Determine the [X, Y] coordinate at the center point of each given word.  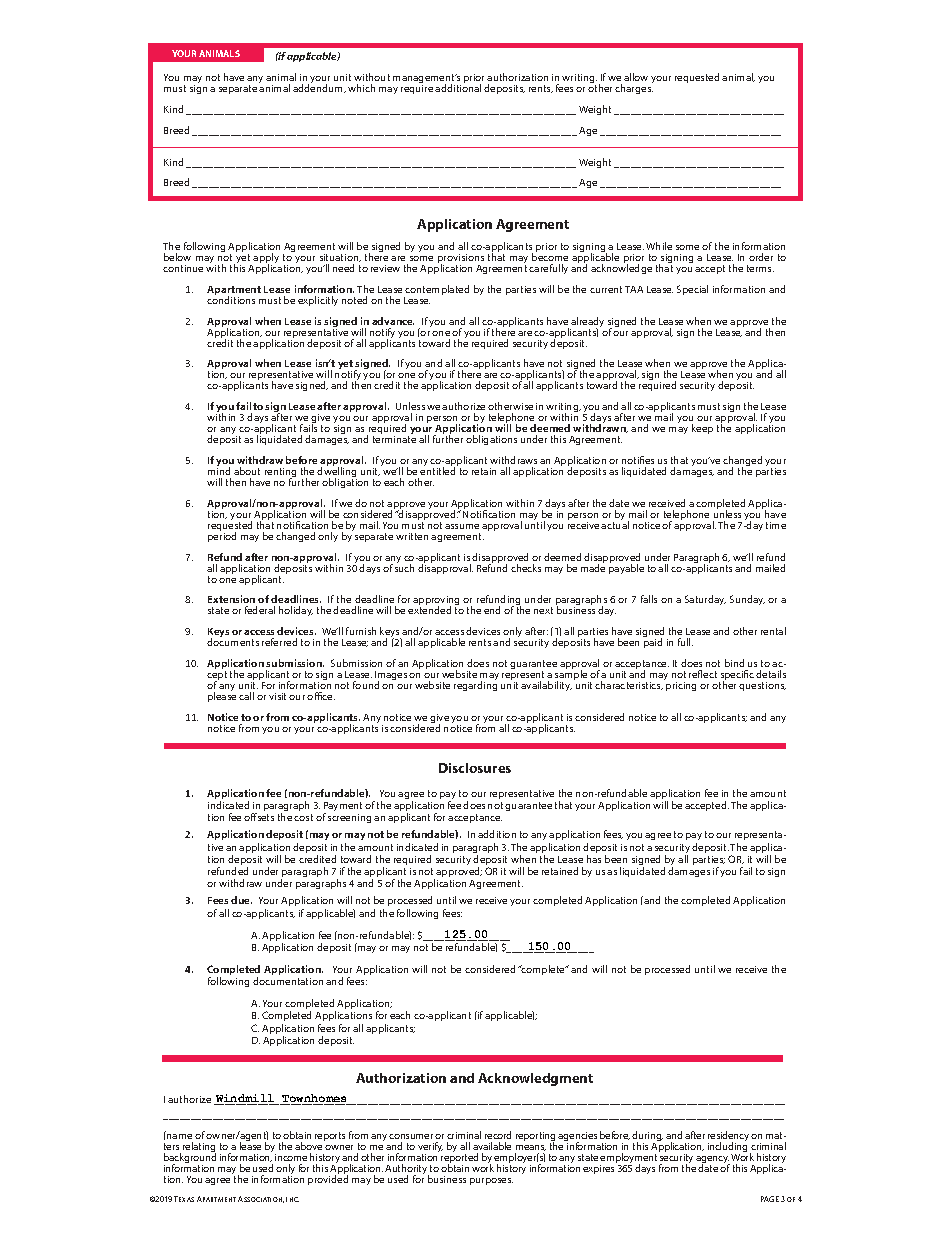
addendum [319, 87]
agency [713, 1161]
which [361, 88]
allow [636, 77]
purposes [491, 1181]
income [291, 1157]
